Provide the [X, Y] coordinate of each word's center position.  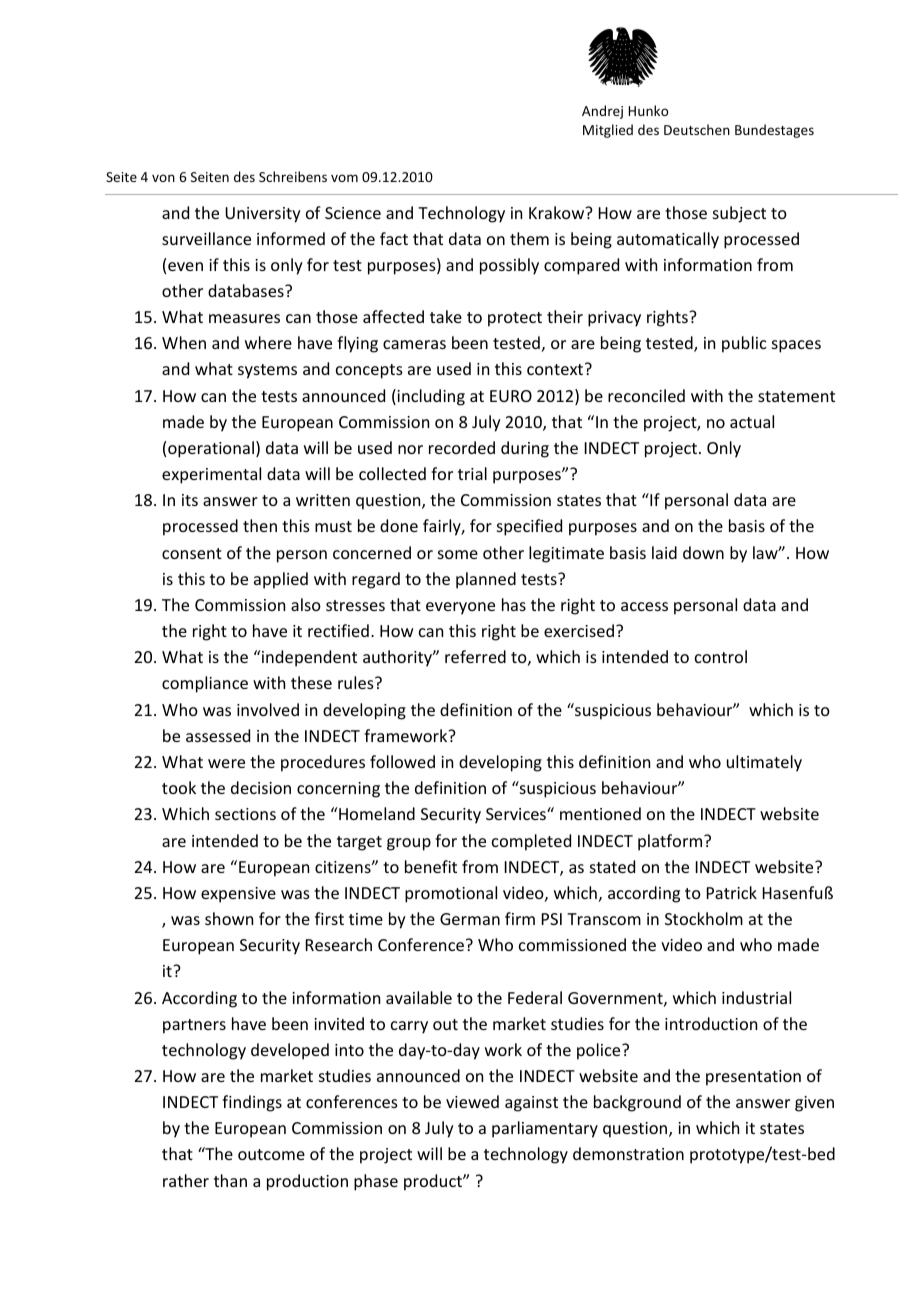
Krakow [558, 212]
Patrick [732, 892]
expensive [238, 895]
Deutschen [697, 129]
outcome [271, 1154]
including [430, 397]
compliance [205, 684]
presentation [753, 1078]
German [470, 919]
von [163, 178]
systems [267, 371]
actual [752, 421]
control [721, 656]
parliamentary [545, 1129]
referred [475, 656]
